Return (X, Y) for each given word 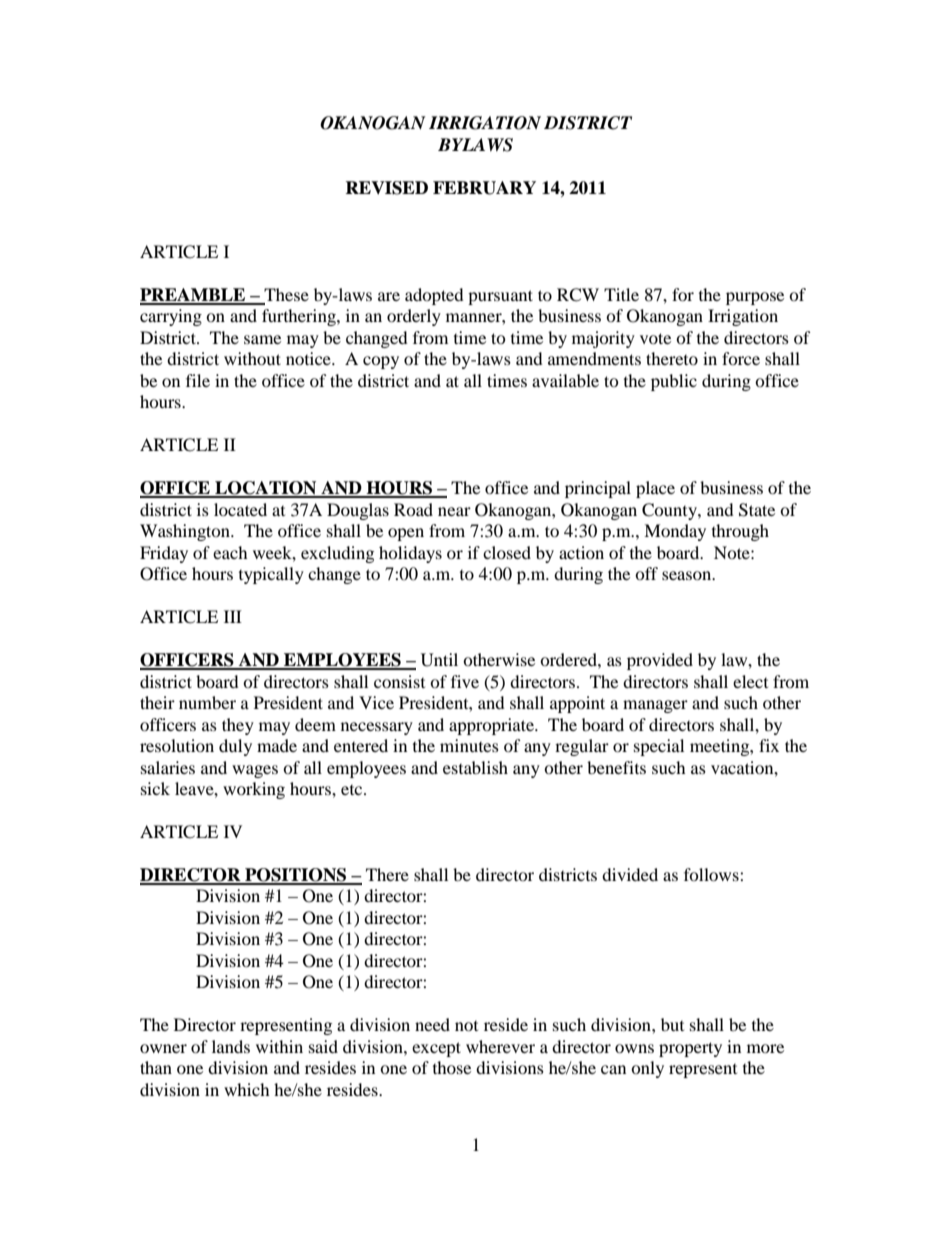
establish (475, 767)
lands (231, 1046)
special (659, 747)
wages (255, 771)
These (286, 294)
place (655, 489)
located (240, 509)
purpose (755, 298)
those (452, 1067)
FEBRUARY (484, 188)
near (454, 511)
